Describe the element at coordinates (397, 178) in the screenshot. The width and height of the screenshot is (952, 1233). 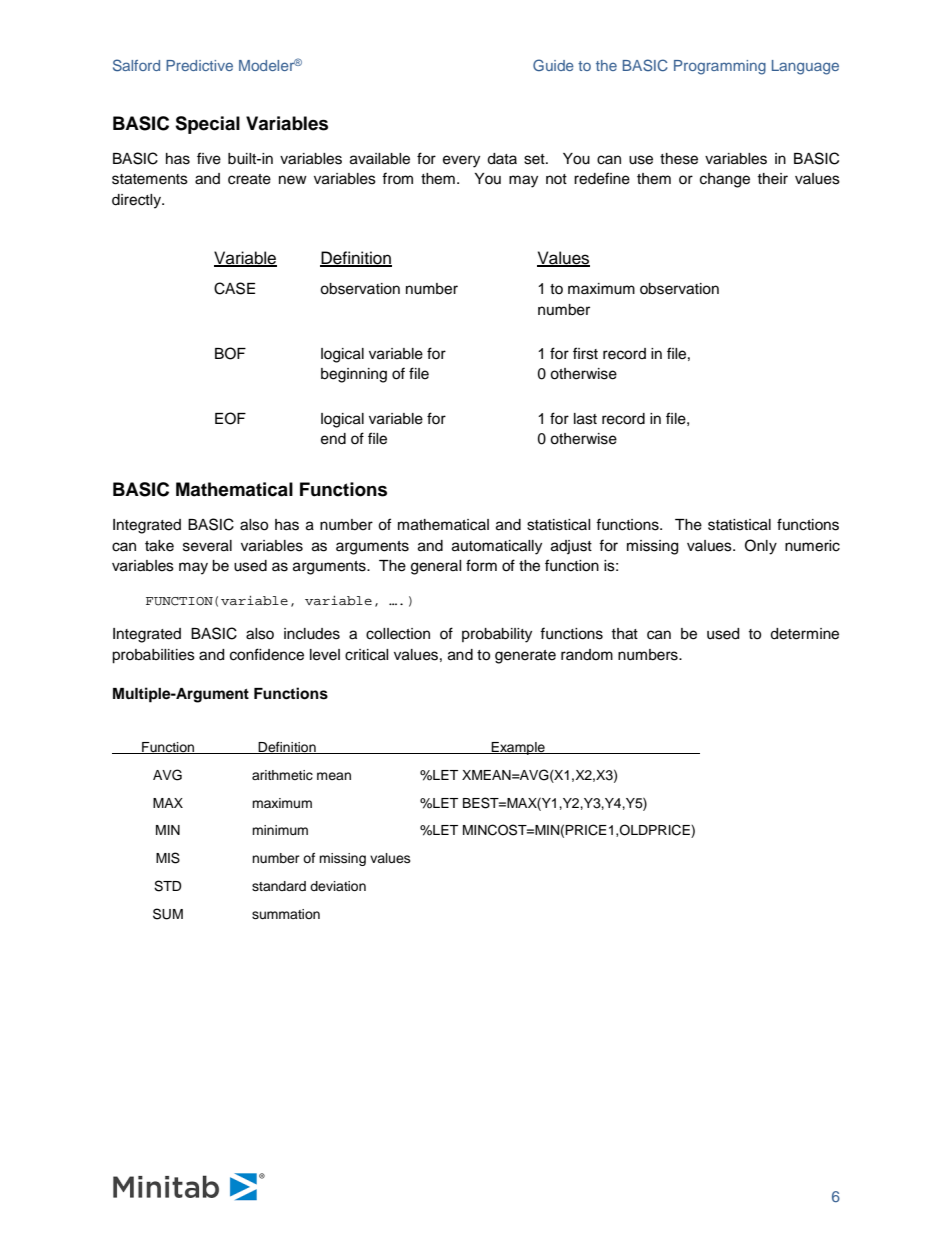
I see `from` at that location.
